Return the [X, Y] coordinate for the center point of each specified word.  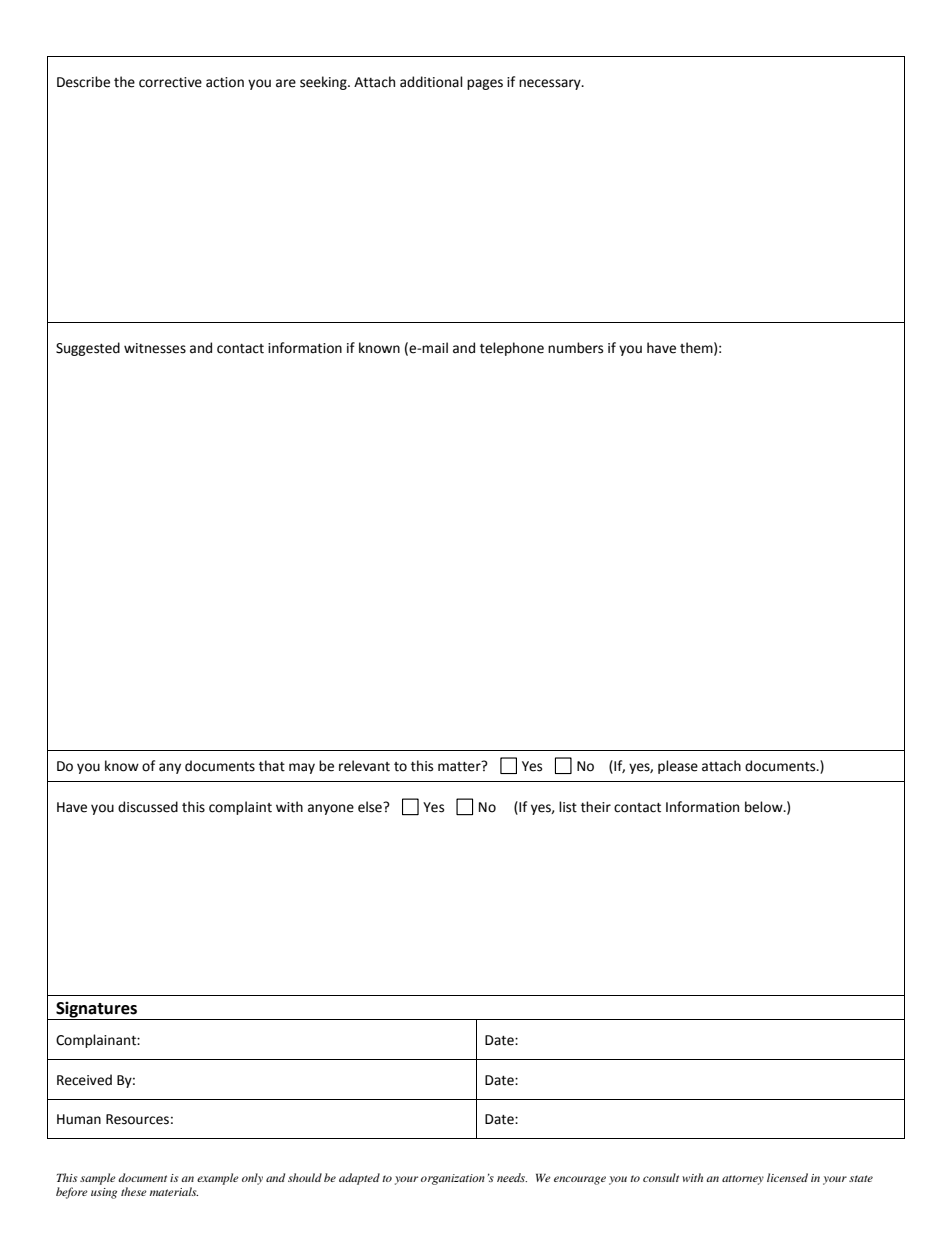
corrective [170, 82]
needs [512, 1177]
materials [174, 1191]
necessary [551, 84]
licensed [787, 1177]
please [678, 767]
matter [460, 766]
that [272, 766]
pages [485, 84]
